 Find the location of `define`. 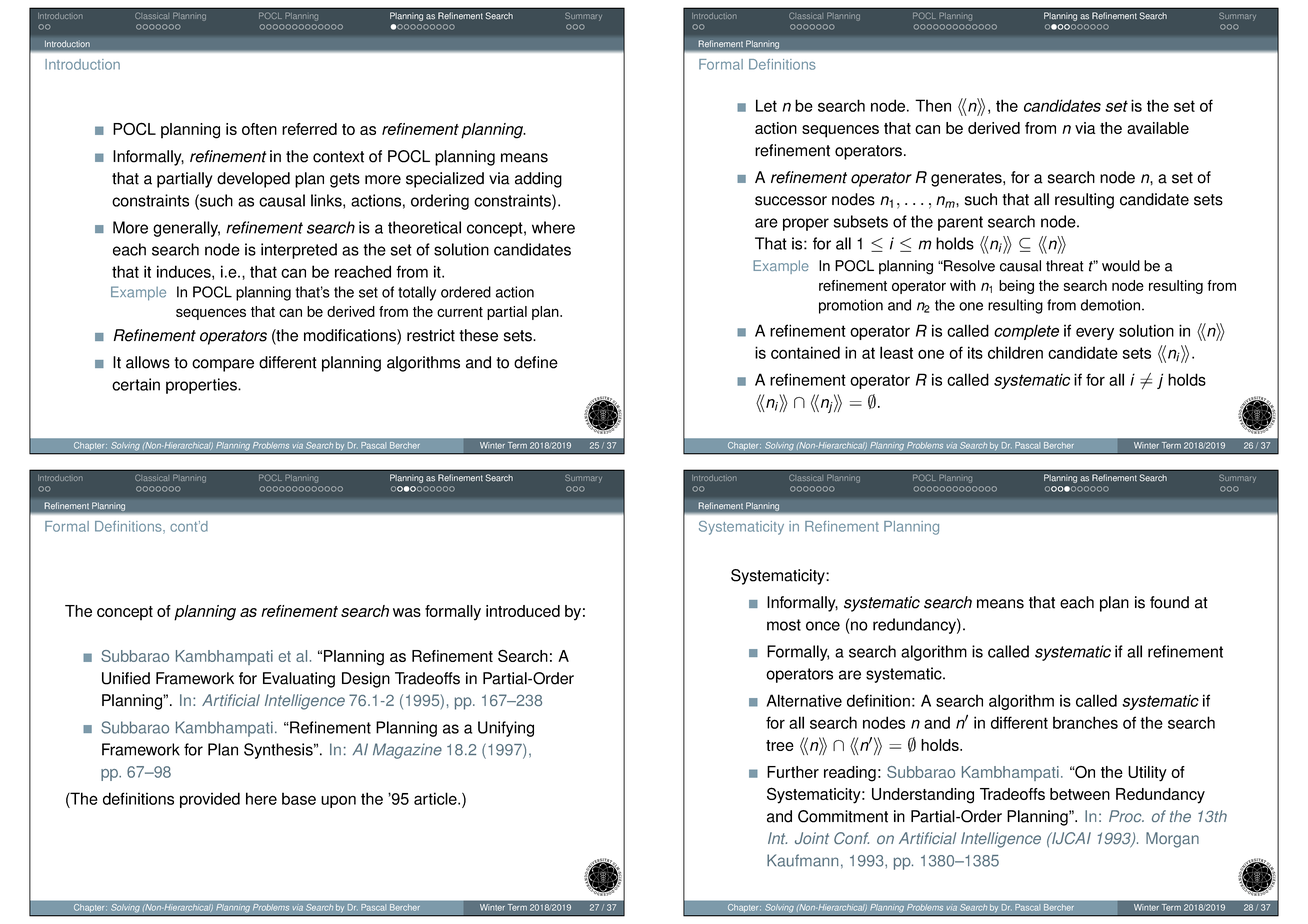

define is located at coordinates (536, 362).
